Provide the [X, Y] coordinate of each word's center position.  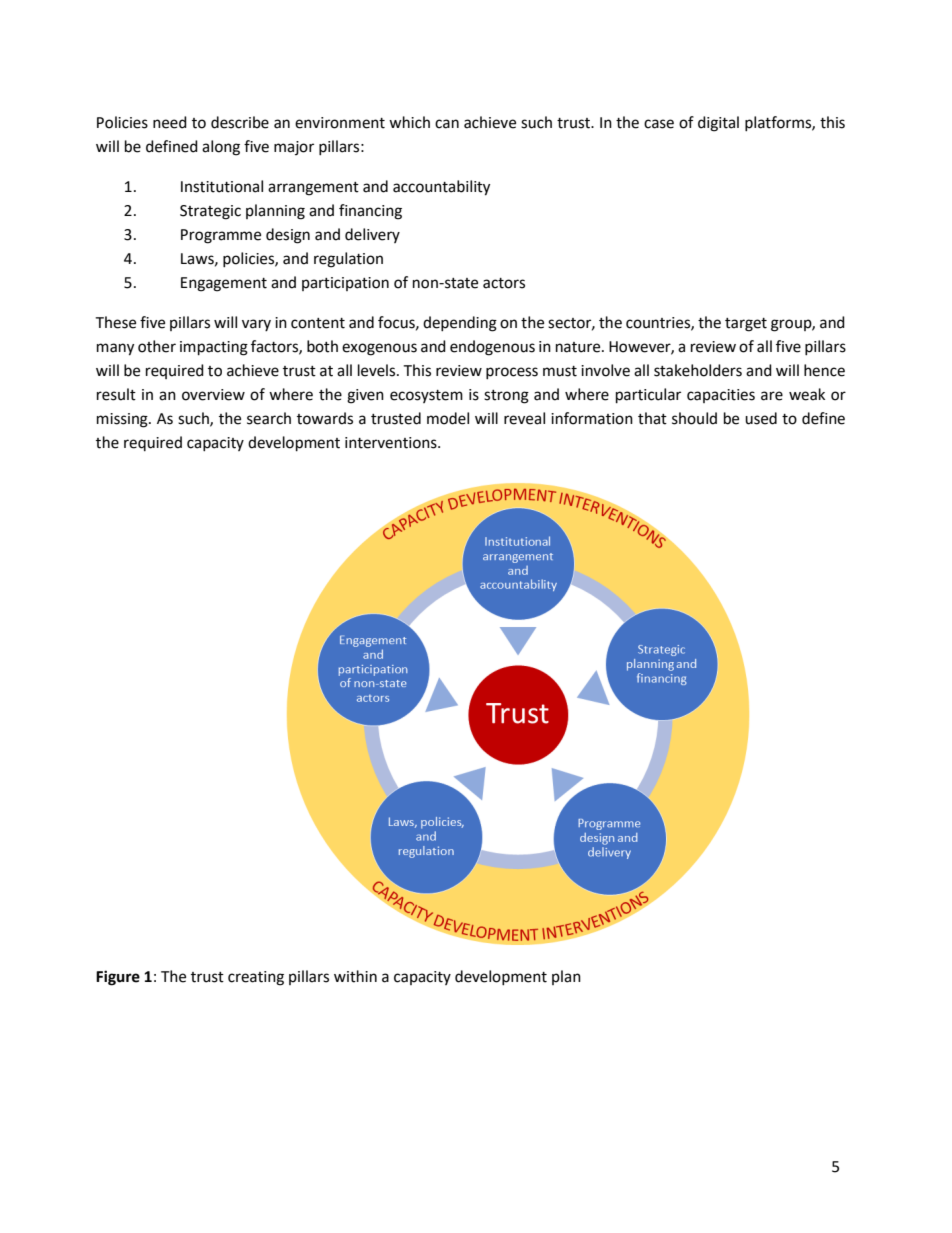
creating [256, 978]
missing [123, 420]
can [447, 124]
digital [718, 124]
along [221, 148]
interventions [392, 443]
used [761, 418]
